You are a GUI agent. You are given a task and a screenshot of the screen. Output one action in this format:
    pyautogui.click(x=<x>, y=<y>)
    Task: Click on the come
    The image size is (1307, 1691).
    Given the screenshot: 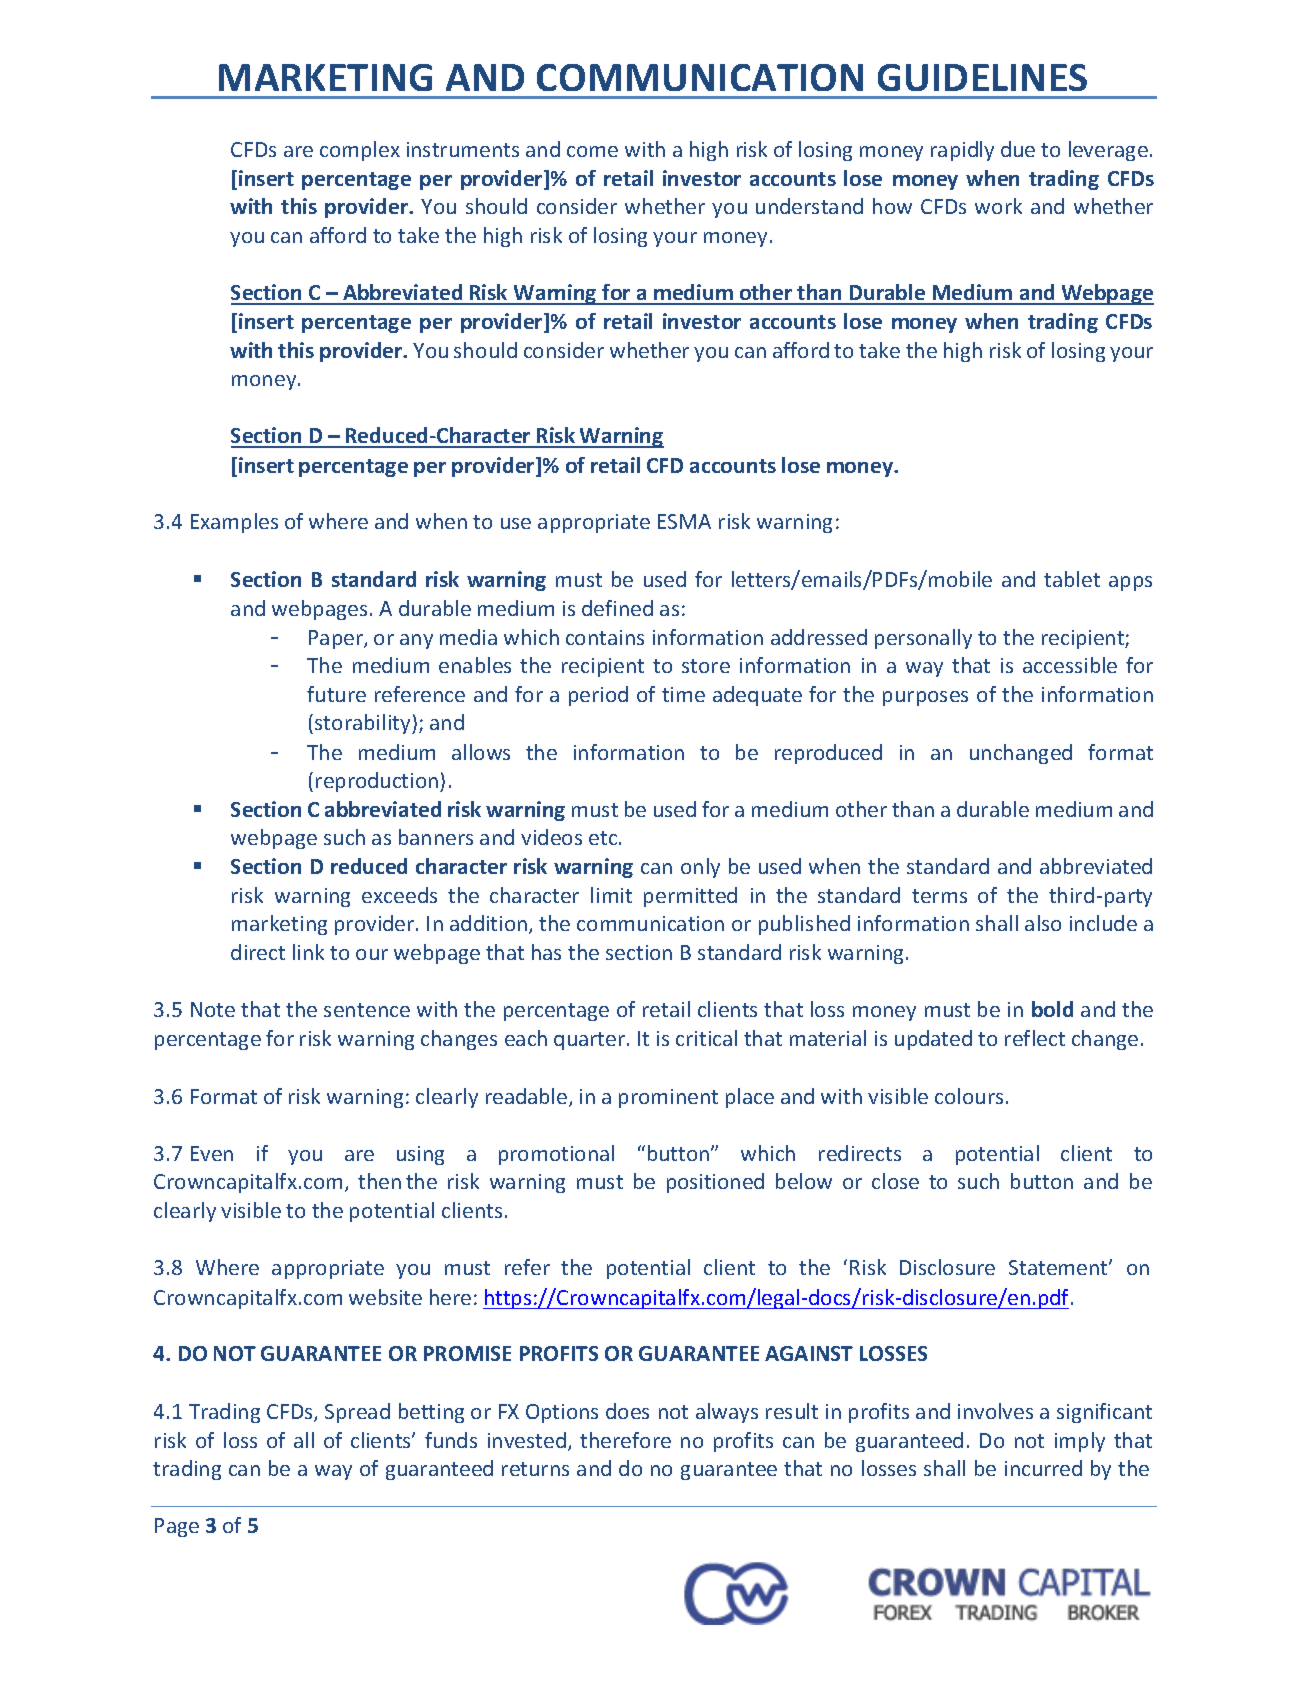 What is the action you would take?
    pyautogui.click(x=592, y=151)
